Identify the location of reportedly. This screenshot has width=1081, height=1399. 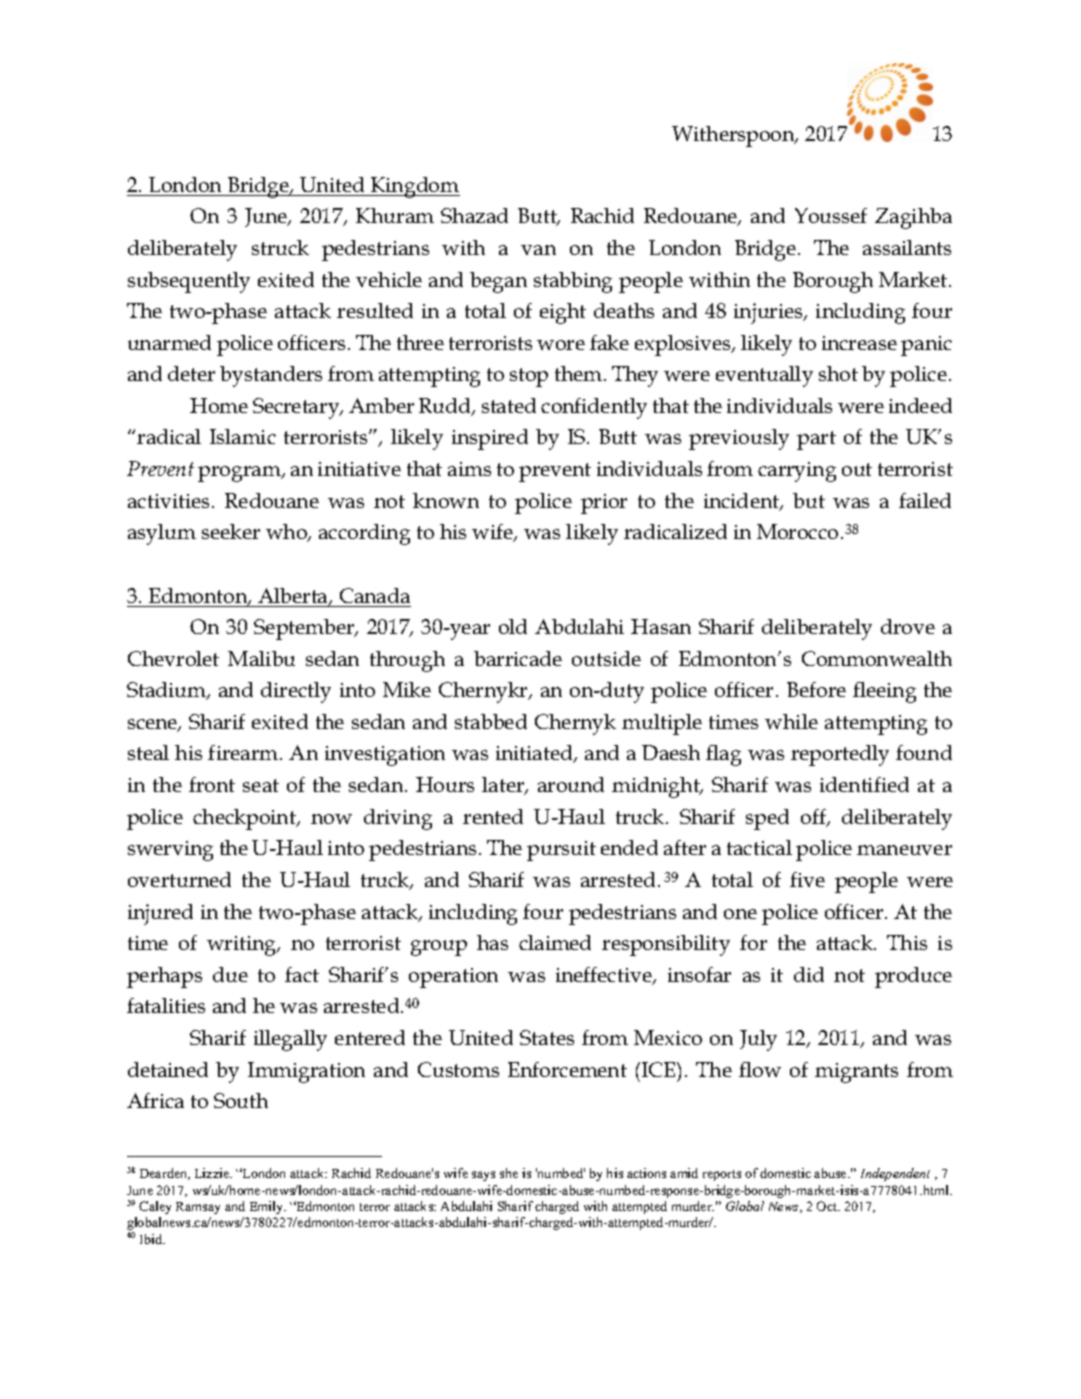
(840, 755).
